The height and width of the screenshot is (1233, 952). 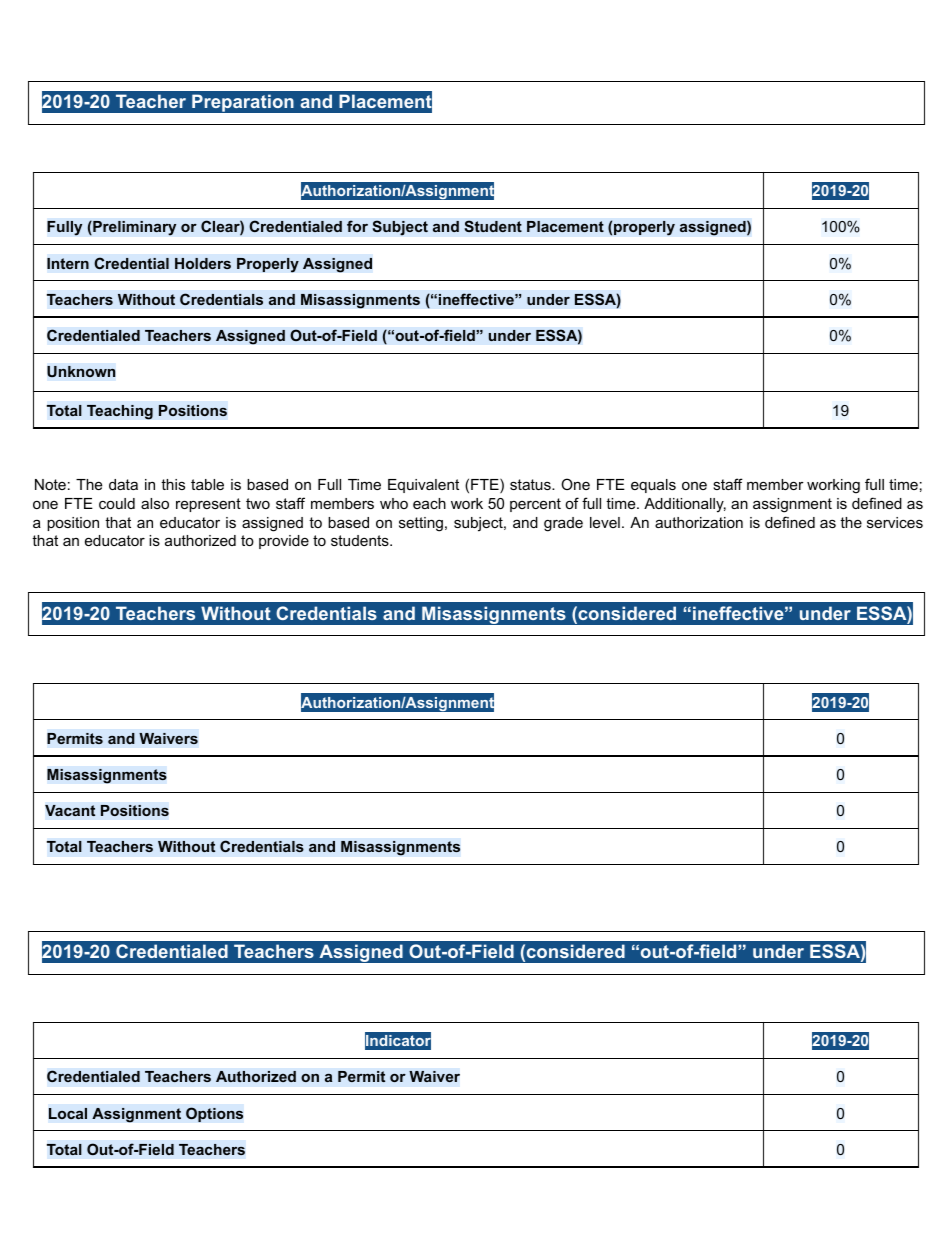 I want to click on equals, so click(x=653, y=486).
